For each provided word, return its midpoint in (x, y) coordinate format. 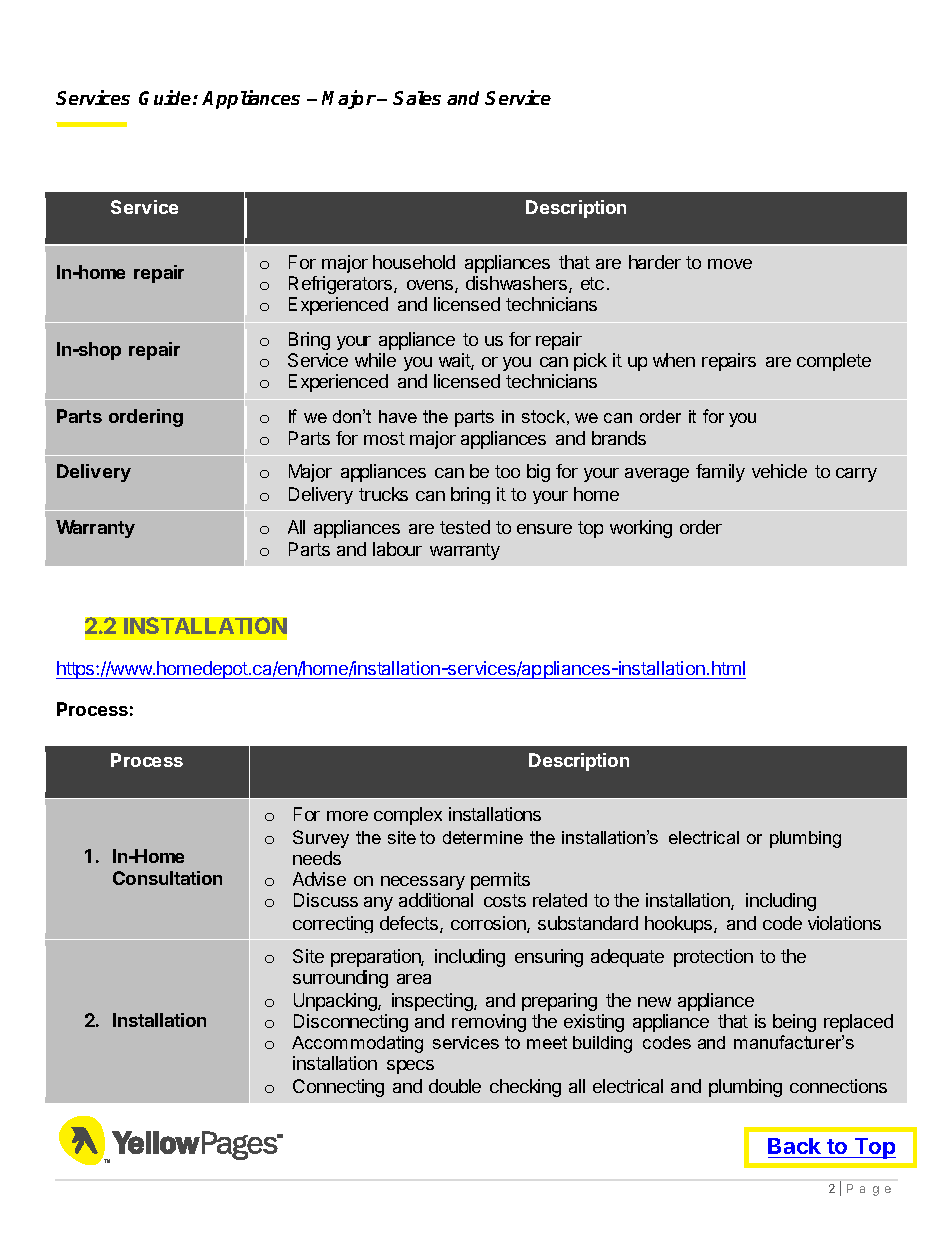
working (641, 529)
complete (834, 362)
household (414, 262)
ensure (544, 529)
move (730, 264)
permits (500, 881)
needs (317, 858)
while (375, 360)
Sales (417, 98)
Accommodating (357, 1044)
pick (590, 362)
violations (844, 923)
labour (397, 549)
